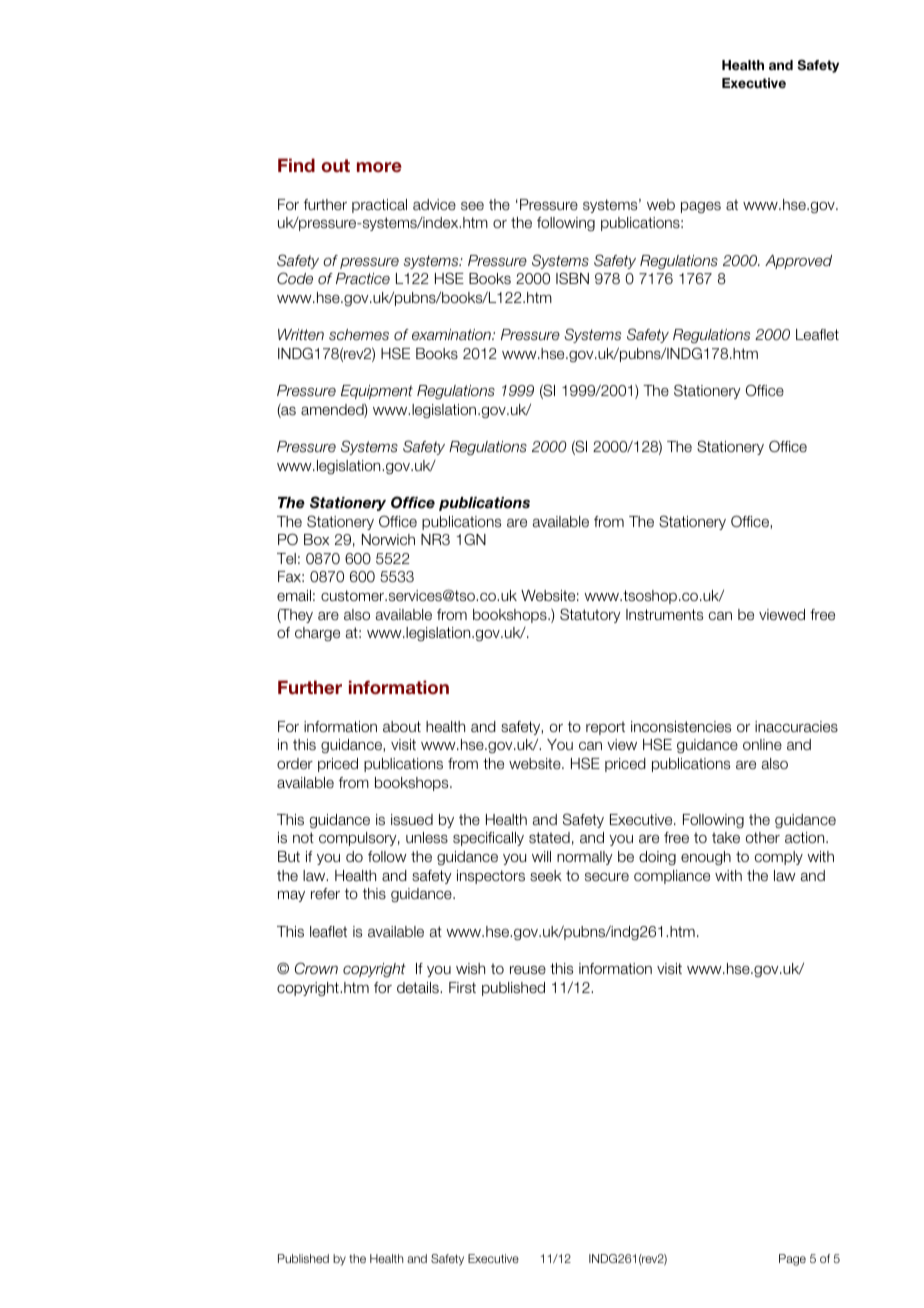 Image resolution: width=924 pixels, height=1308 pixels. What do you see at coordinates (359, 335) in the screenshot?
I see `schemes` at bounding box center [359, 335].
